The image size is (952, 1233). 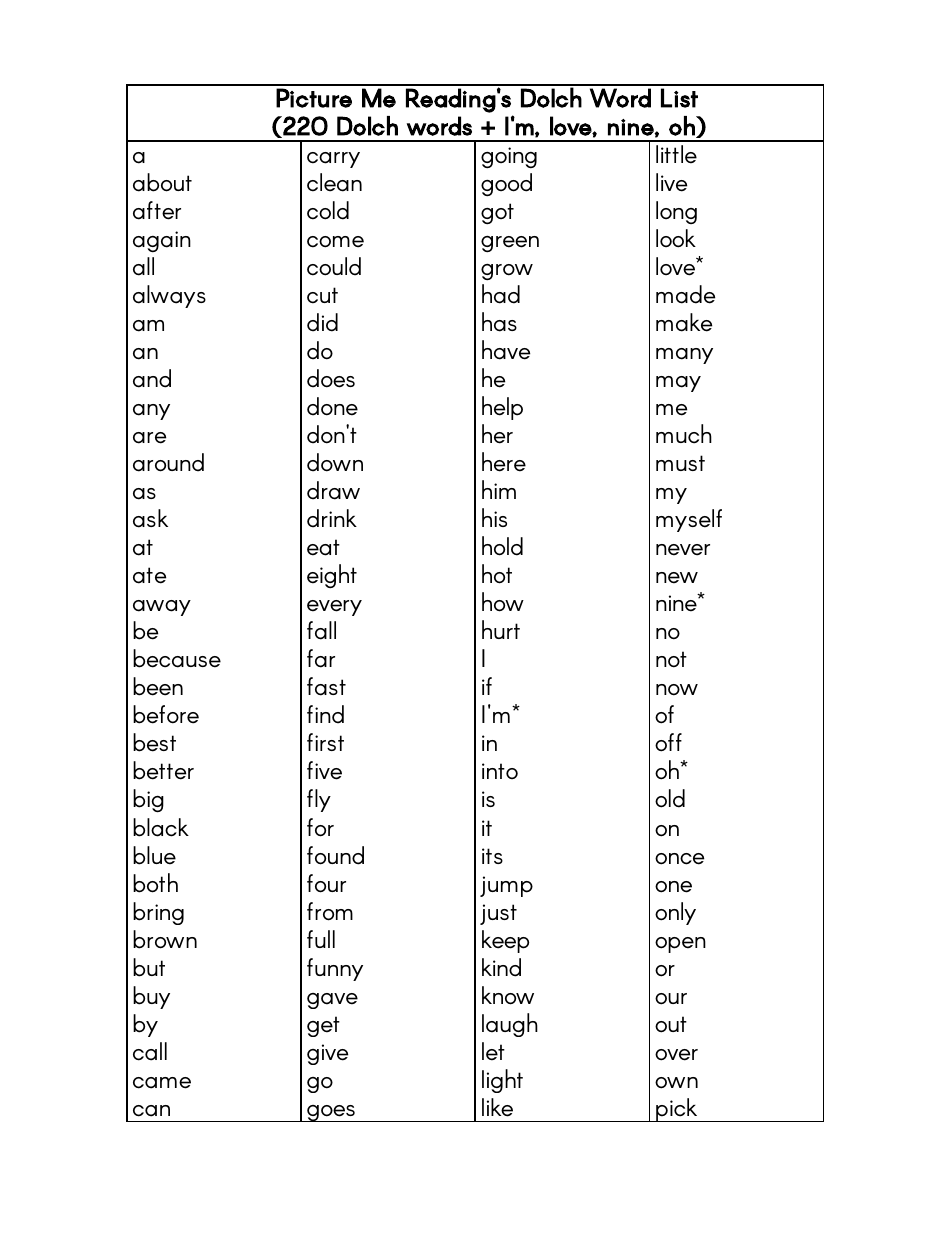 I want to click on off, so click(x=668, y=742).
